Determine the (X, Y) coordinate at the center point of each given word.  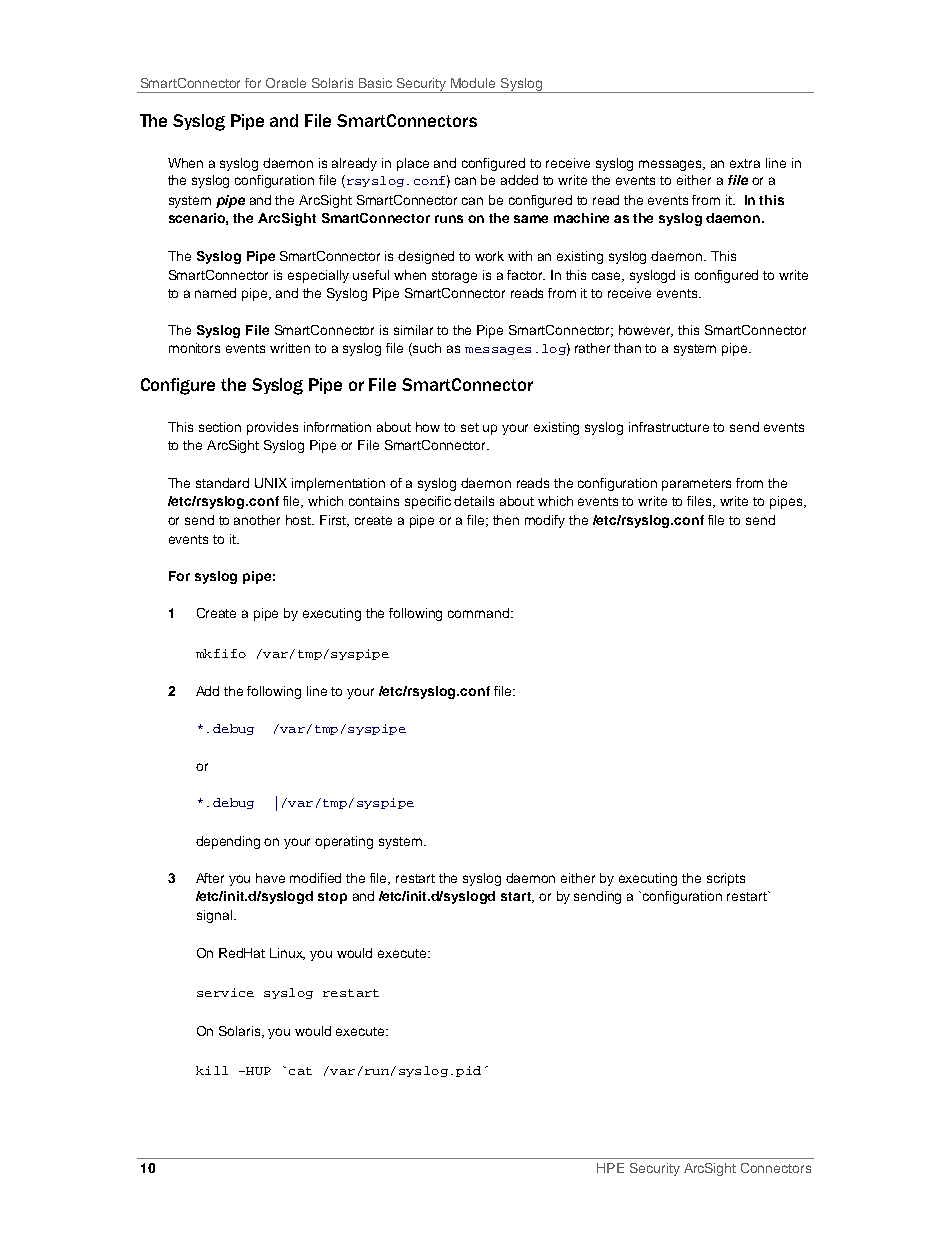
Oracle (286, 83)
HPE (610, 1168)
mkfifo (221, 653)
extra (745, 163)
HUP (257, 1071)
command (478, 613)
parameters (696, 485)
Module (473, 83)
